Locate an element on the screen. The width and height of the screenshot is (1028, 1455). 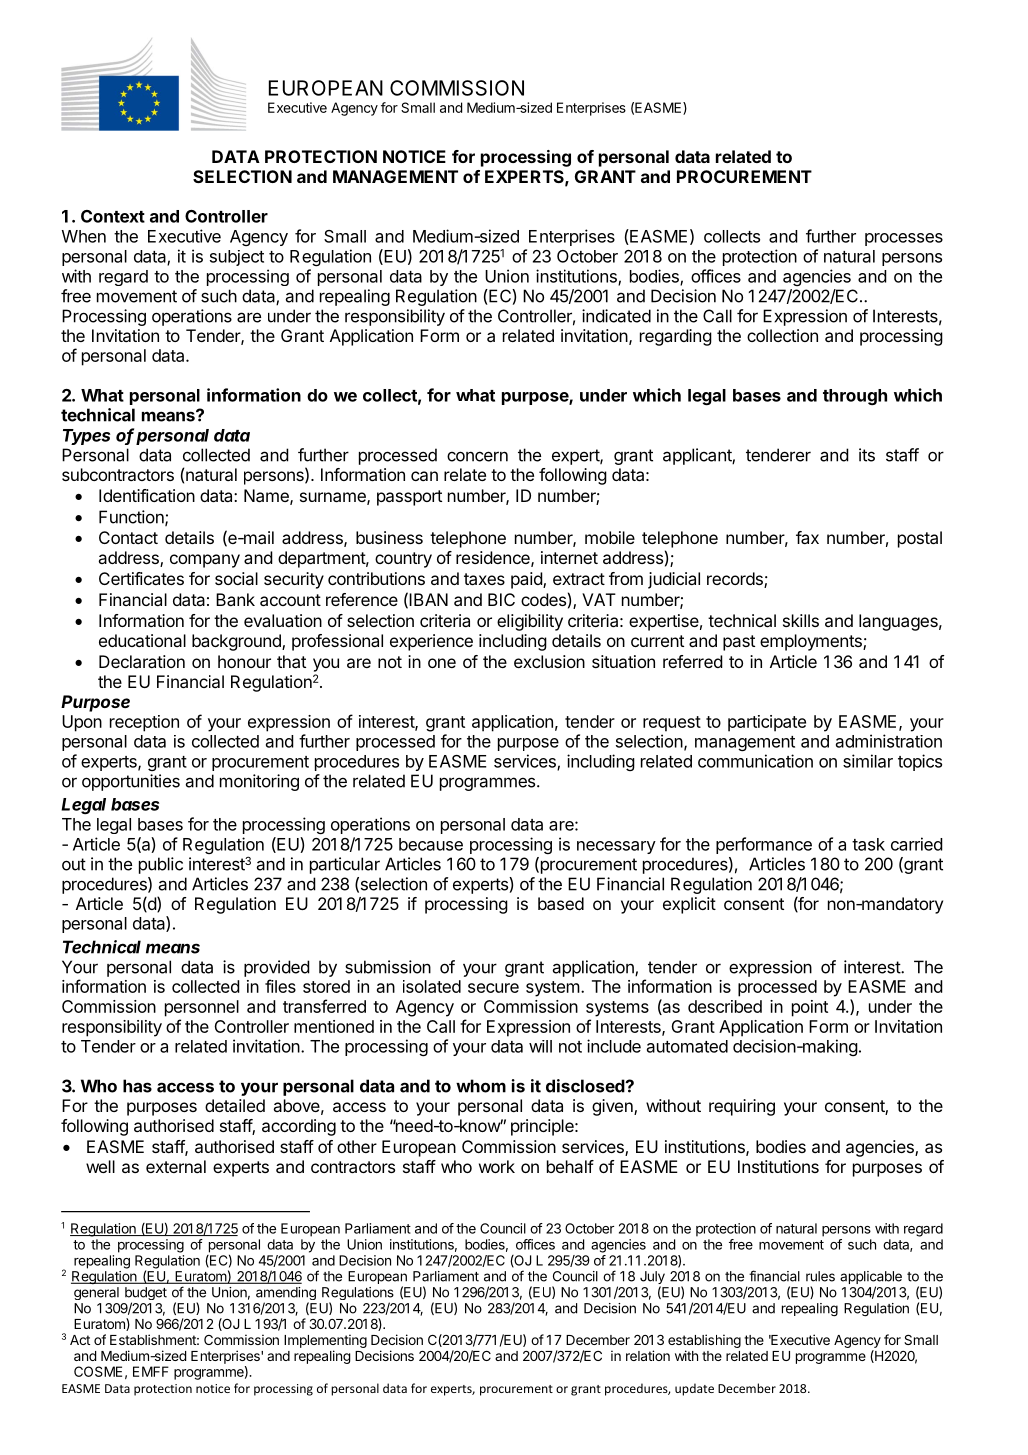
relation is located at coordinates (648, 1355).
